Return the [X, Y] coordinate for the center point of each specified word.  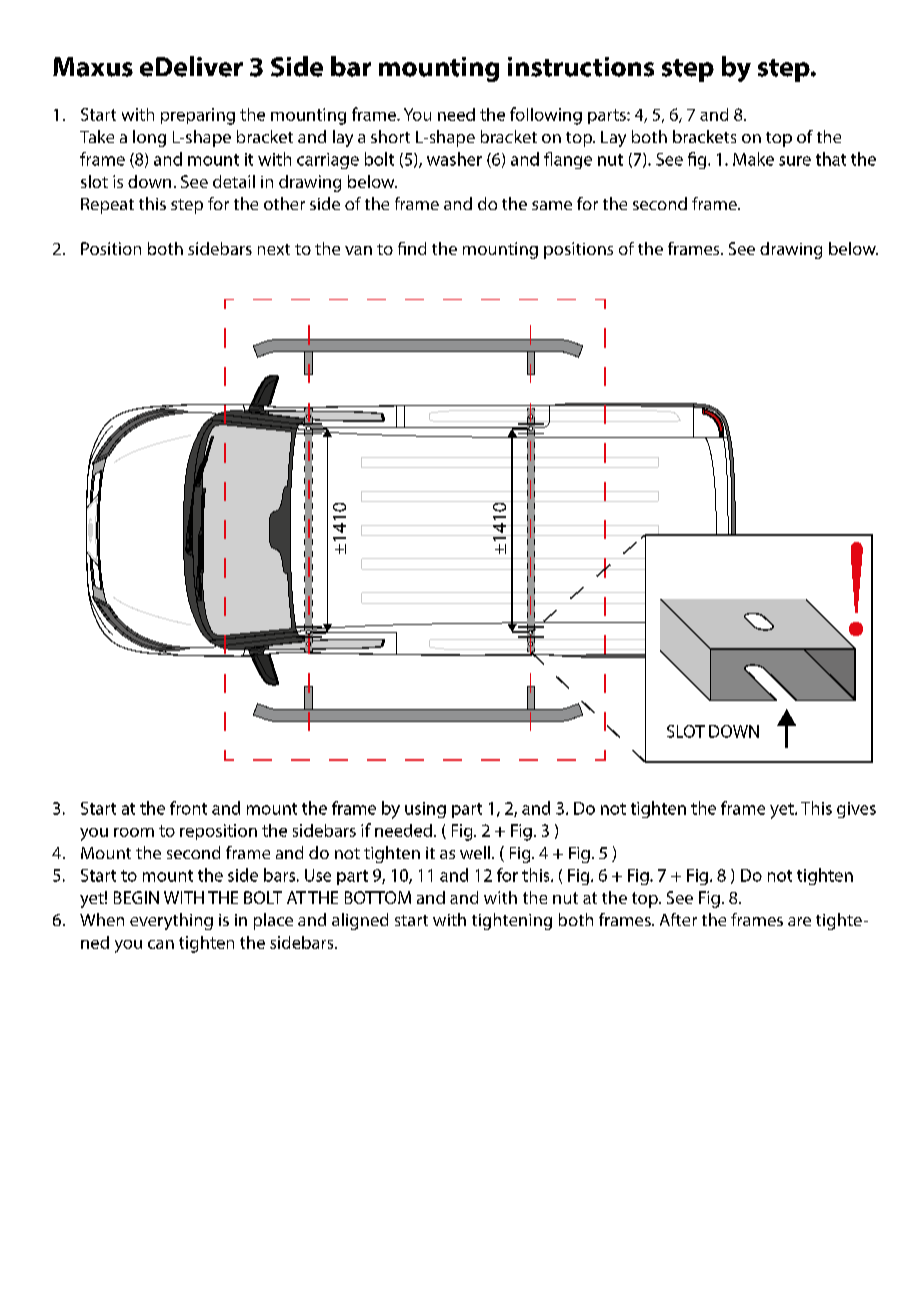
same [552, 205]
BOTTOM [378, 897]
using [425, 810]
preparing [198, 116]
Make [753, 159]
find [412, 248]
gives [856, 810]
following [546, 116]
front [188, 808]
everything [171, 921]
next [274, 249]
